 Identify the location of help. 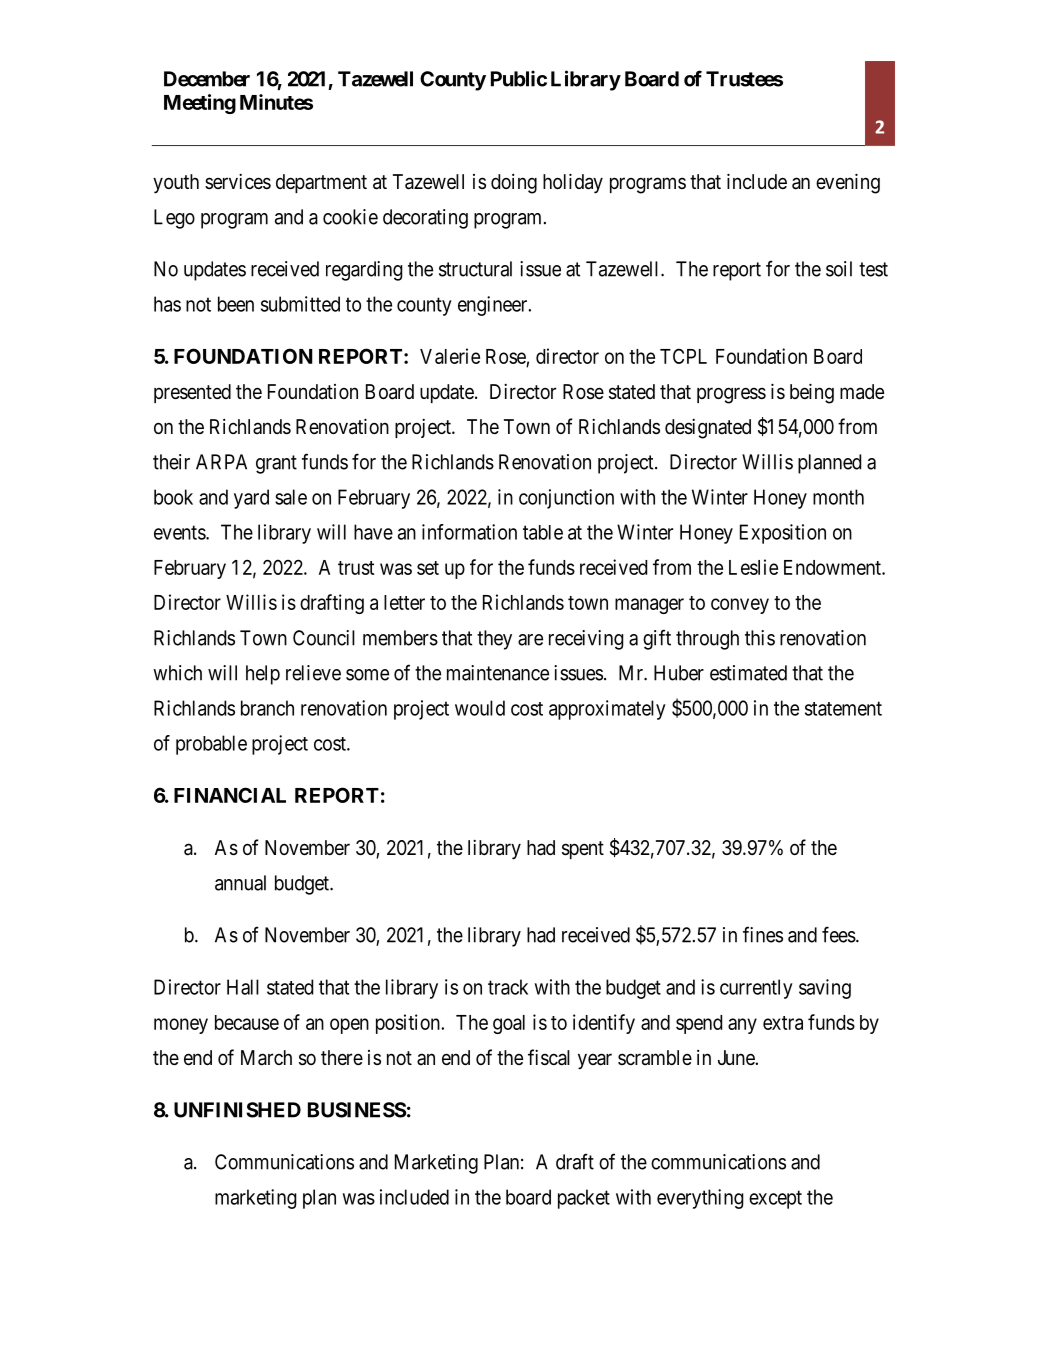
(263, 675).
